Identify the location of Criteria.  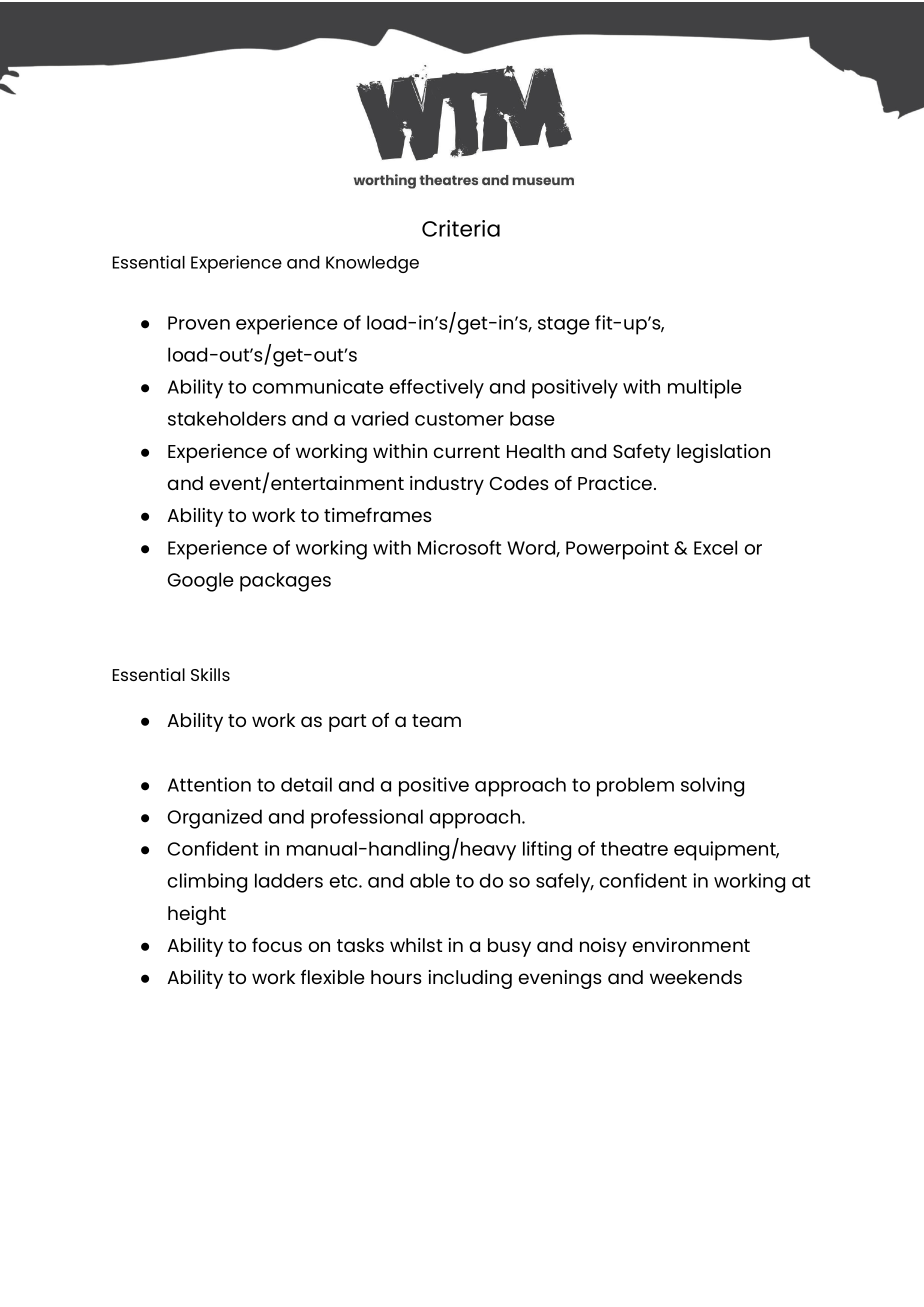
(461, 228).
